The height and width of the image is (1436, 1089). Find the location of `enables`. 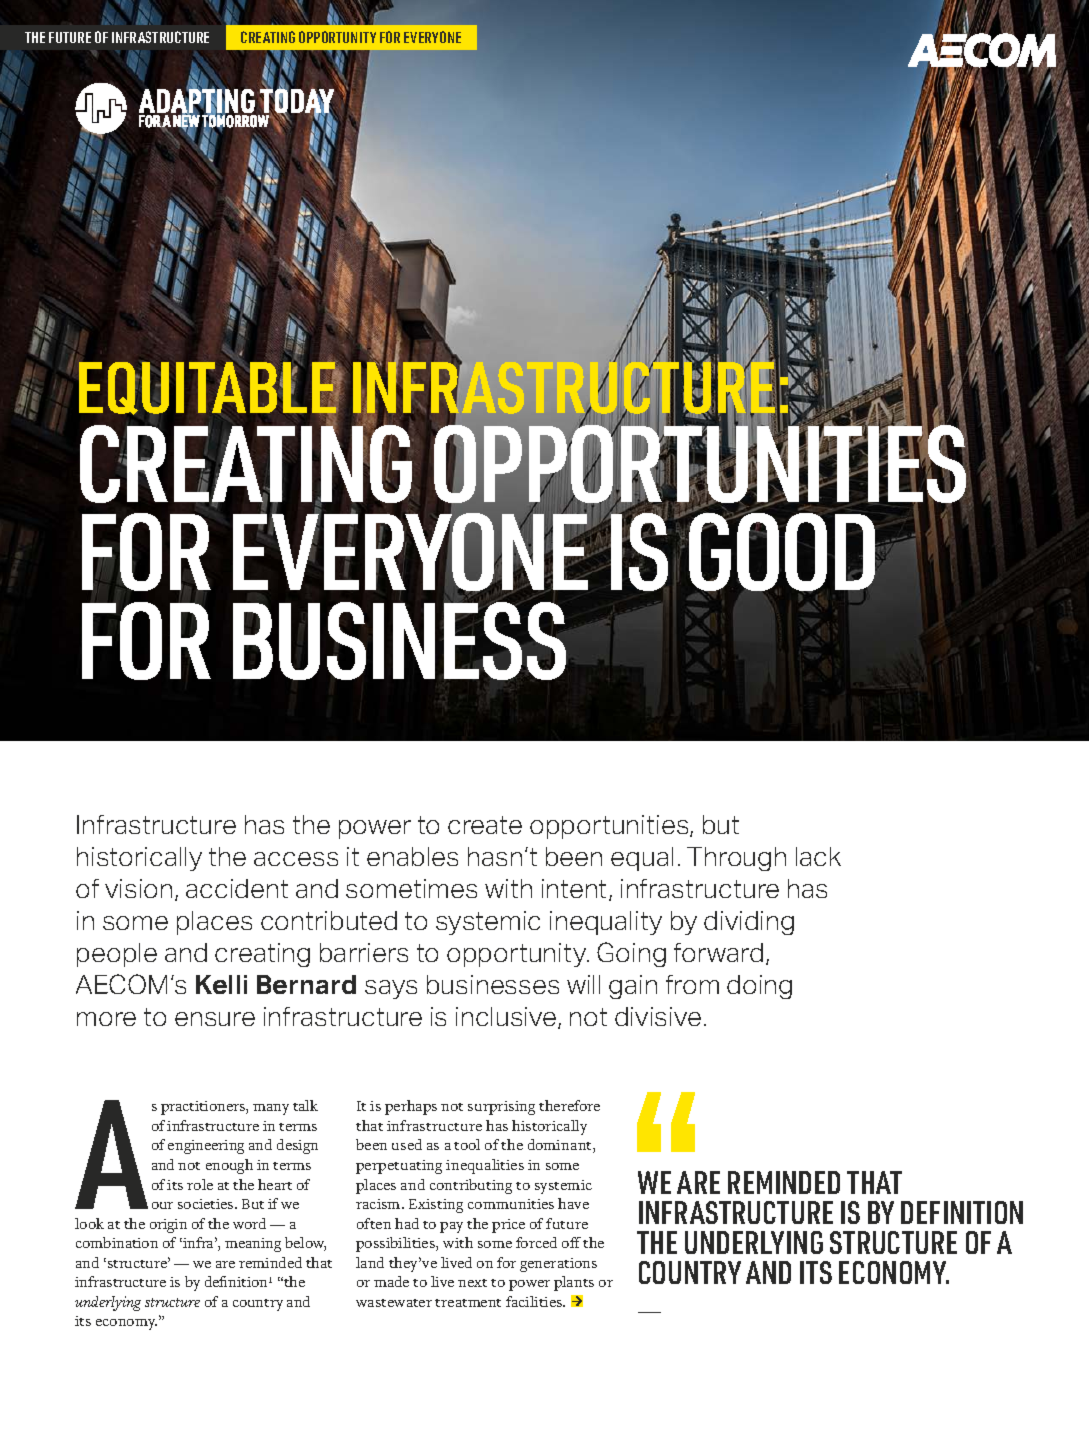

enables is located at coordinates (412, 856).
